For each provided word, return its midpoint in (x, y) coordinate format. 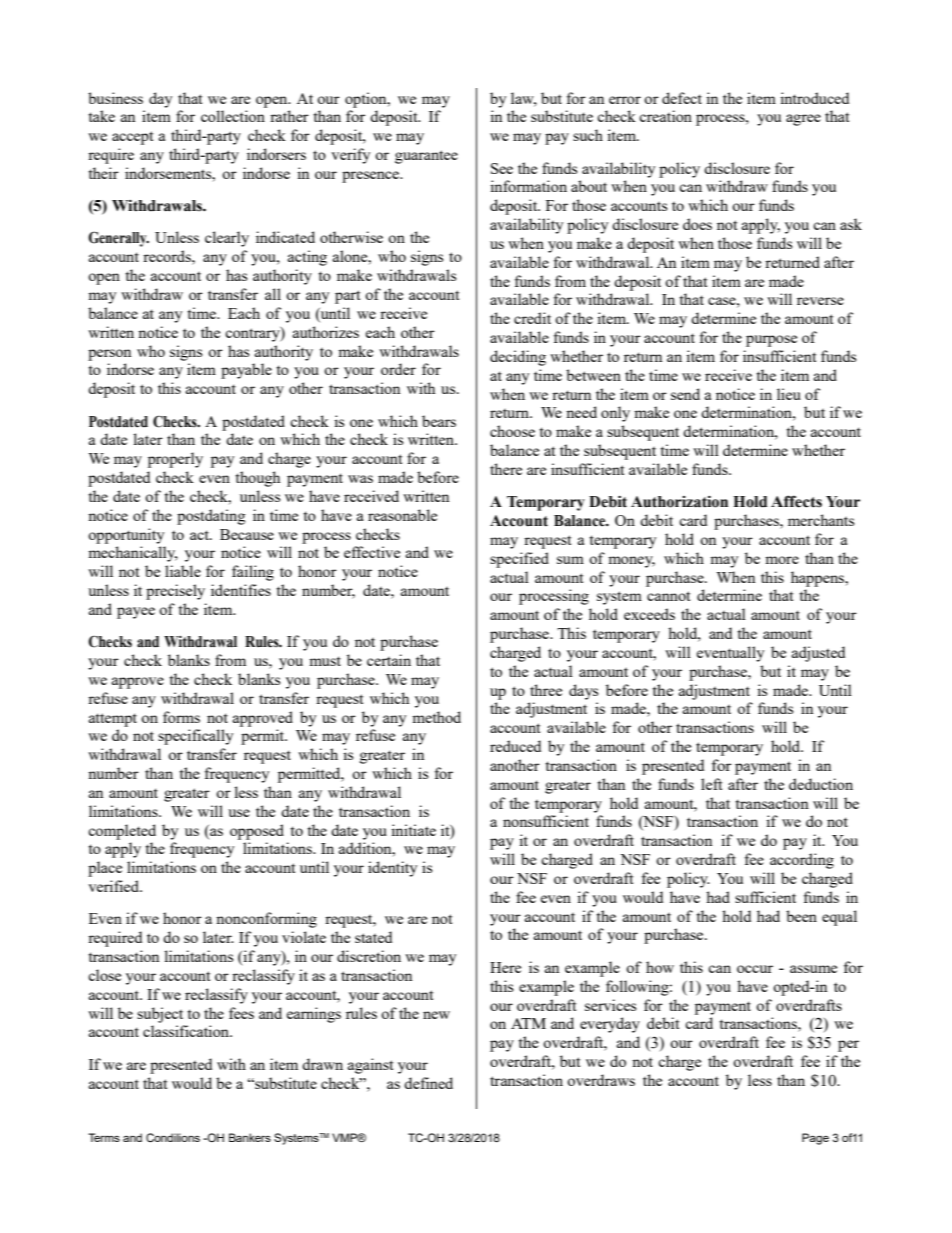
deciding (518, 358)
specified (519, 560)
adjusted (818, 654)
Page (815, 1139)
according (802, 861)
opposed (257, 832)
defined (428, 1083)
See (502, 168)
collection (233, 116)
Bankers (250, 1137)
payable (246, 371)
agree (803, 120)
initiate (413, 830)
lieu (789, 394)
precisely (175, 592)
